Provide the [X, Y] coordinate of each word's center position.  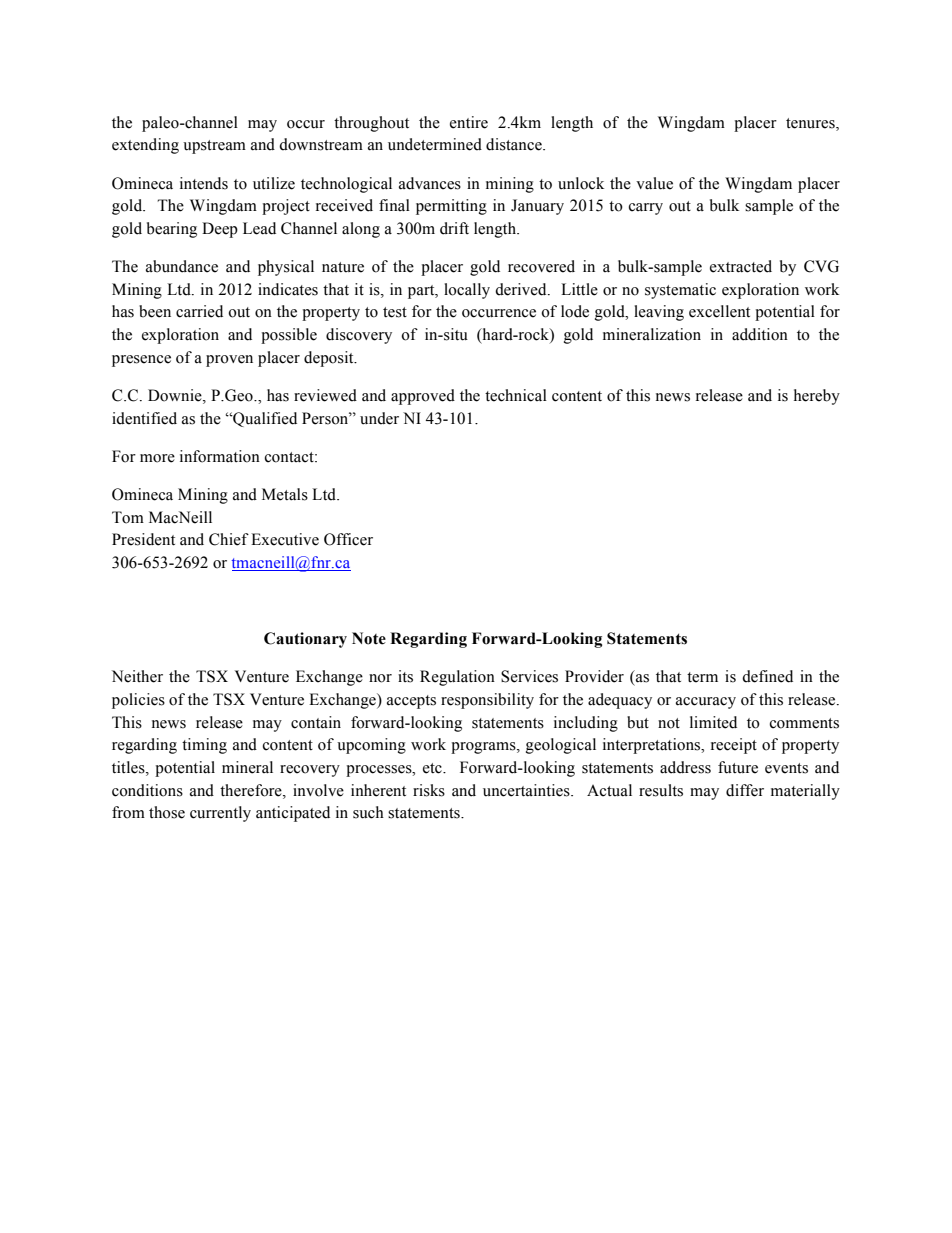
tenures [811, 123]
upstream [214, 147]
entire [469, 122]
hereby [817, 397]
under [379, 418]
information [220, 456]
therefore [252, 790]
